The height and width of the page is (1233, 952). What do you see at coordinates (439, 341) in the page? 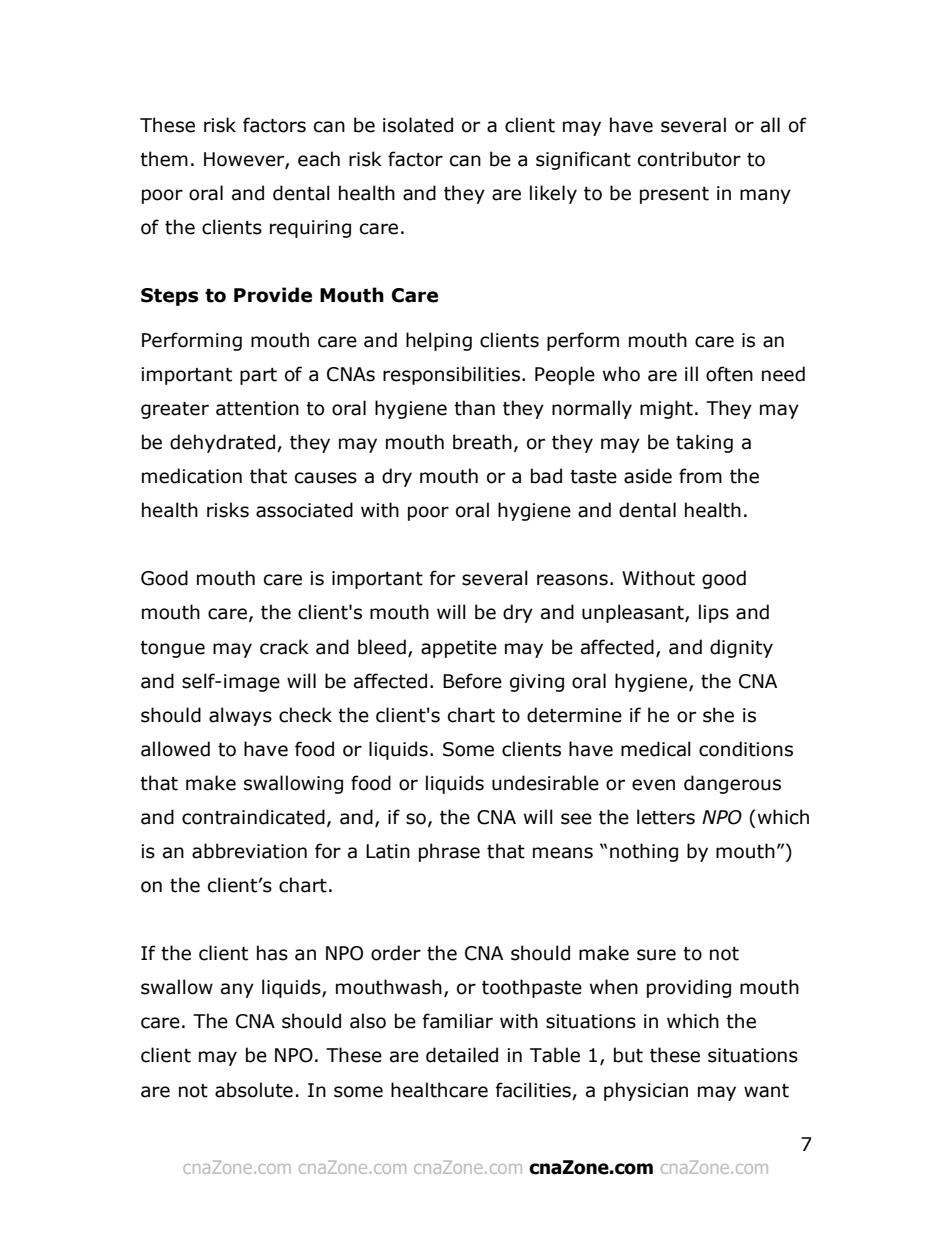
I see `helping` at bounding box center [439, 341].
